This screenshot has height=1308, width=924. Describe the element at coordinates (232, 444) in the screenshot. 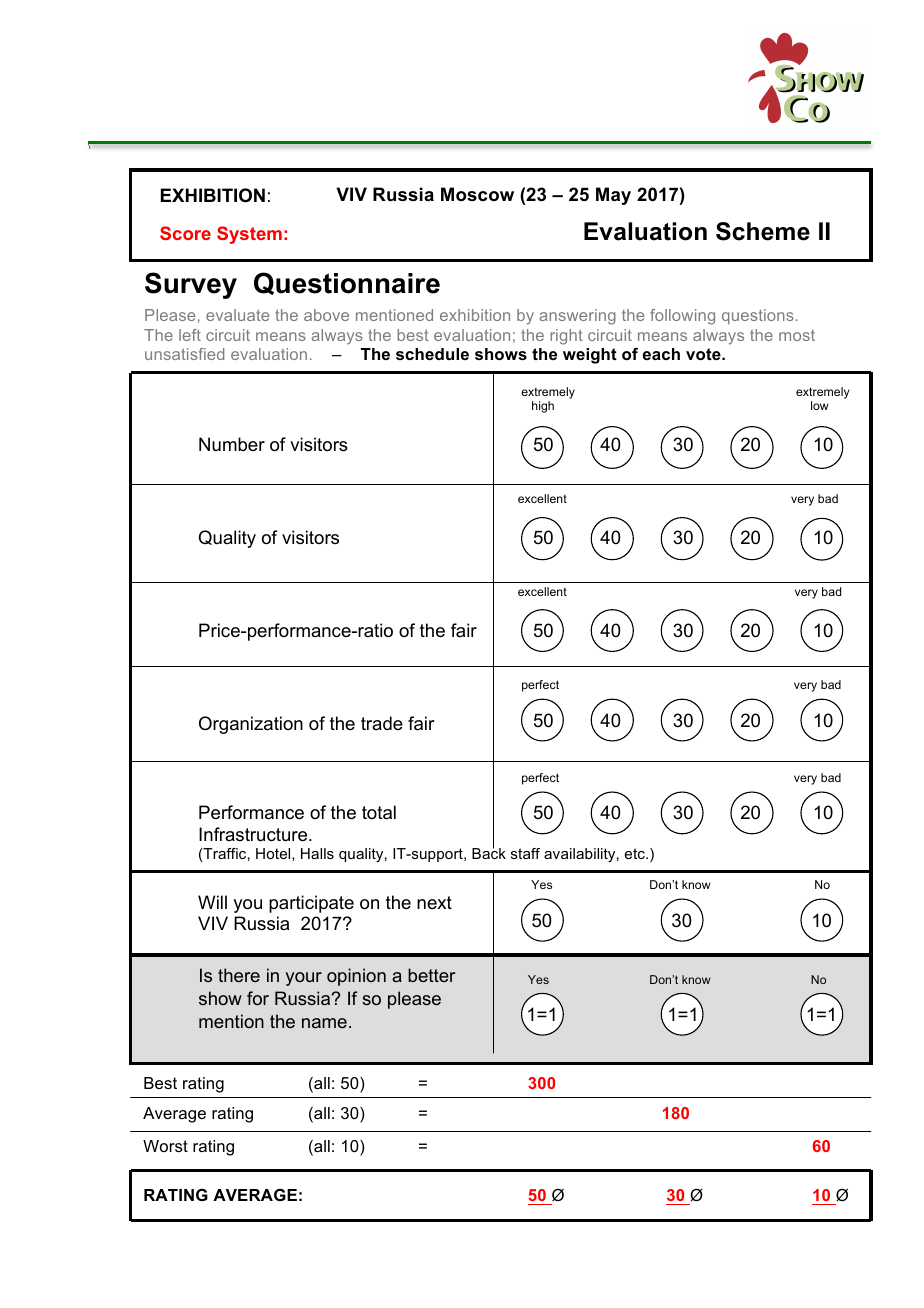

I see `Number` at that location.
